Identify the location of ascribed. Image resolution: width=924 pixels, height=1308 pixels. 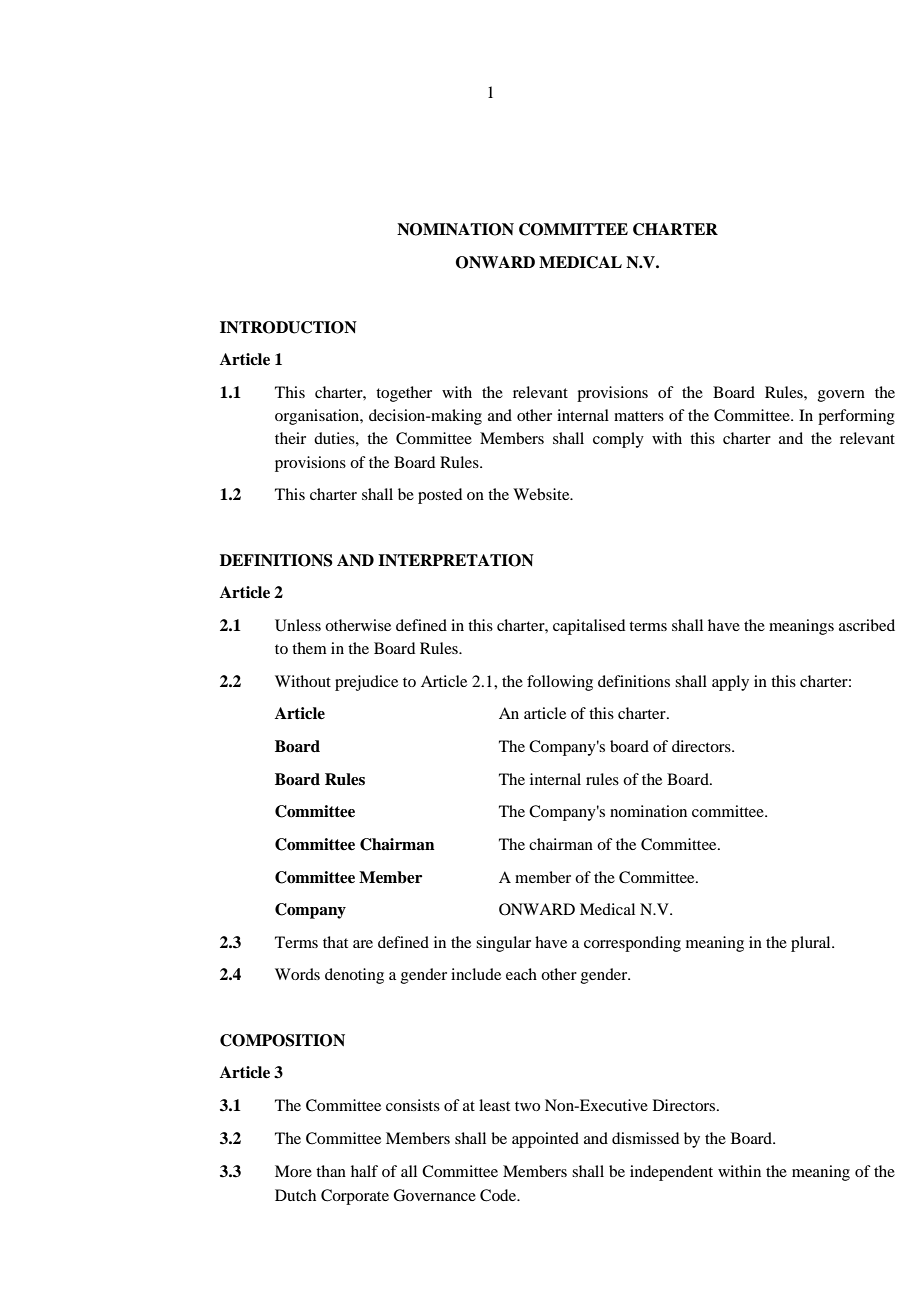
(867, 625).
